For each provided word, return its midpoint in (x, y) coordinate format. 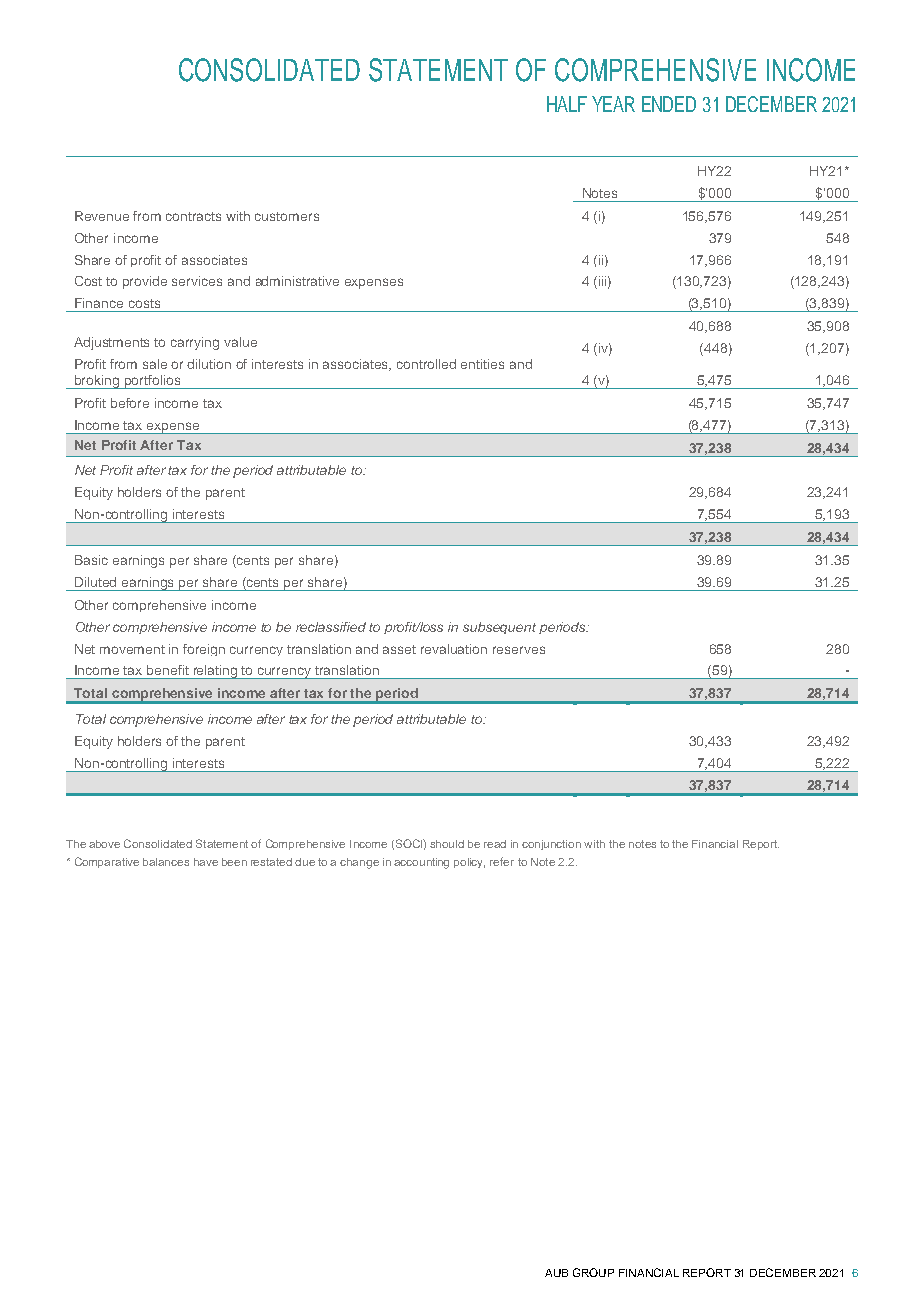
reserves (519, 650)
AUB (556, 1273)
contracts (193, 216)
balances (166, 862)
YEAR (613, 104)
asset (399, 649)
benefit (168, 670)
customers (287, 216)
